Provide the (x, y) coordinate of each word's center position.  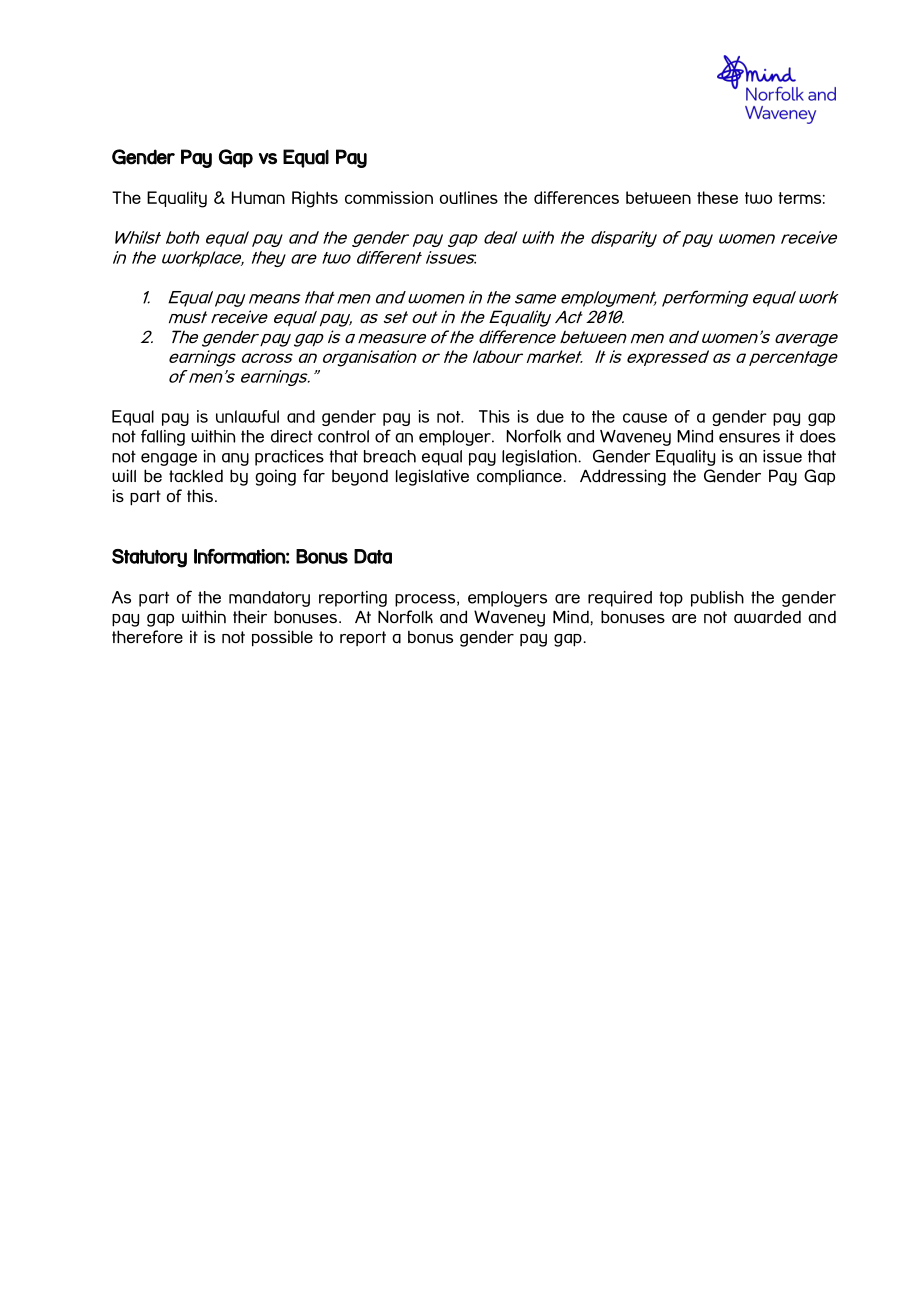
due (550, 416)
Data (373, 556)
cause (645, 418)
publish (717, 599)
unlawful (247, 416)
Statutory (149, 558)
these (717, 197)
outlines (469, 197)
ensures (749, 438)
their (250, 616)
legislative (432, 477)
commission (389, 197)
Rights (315, 199)
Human (258, 197)
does (818, 436)
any (235, 459)
